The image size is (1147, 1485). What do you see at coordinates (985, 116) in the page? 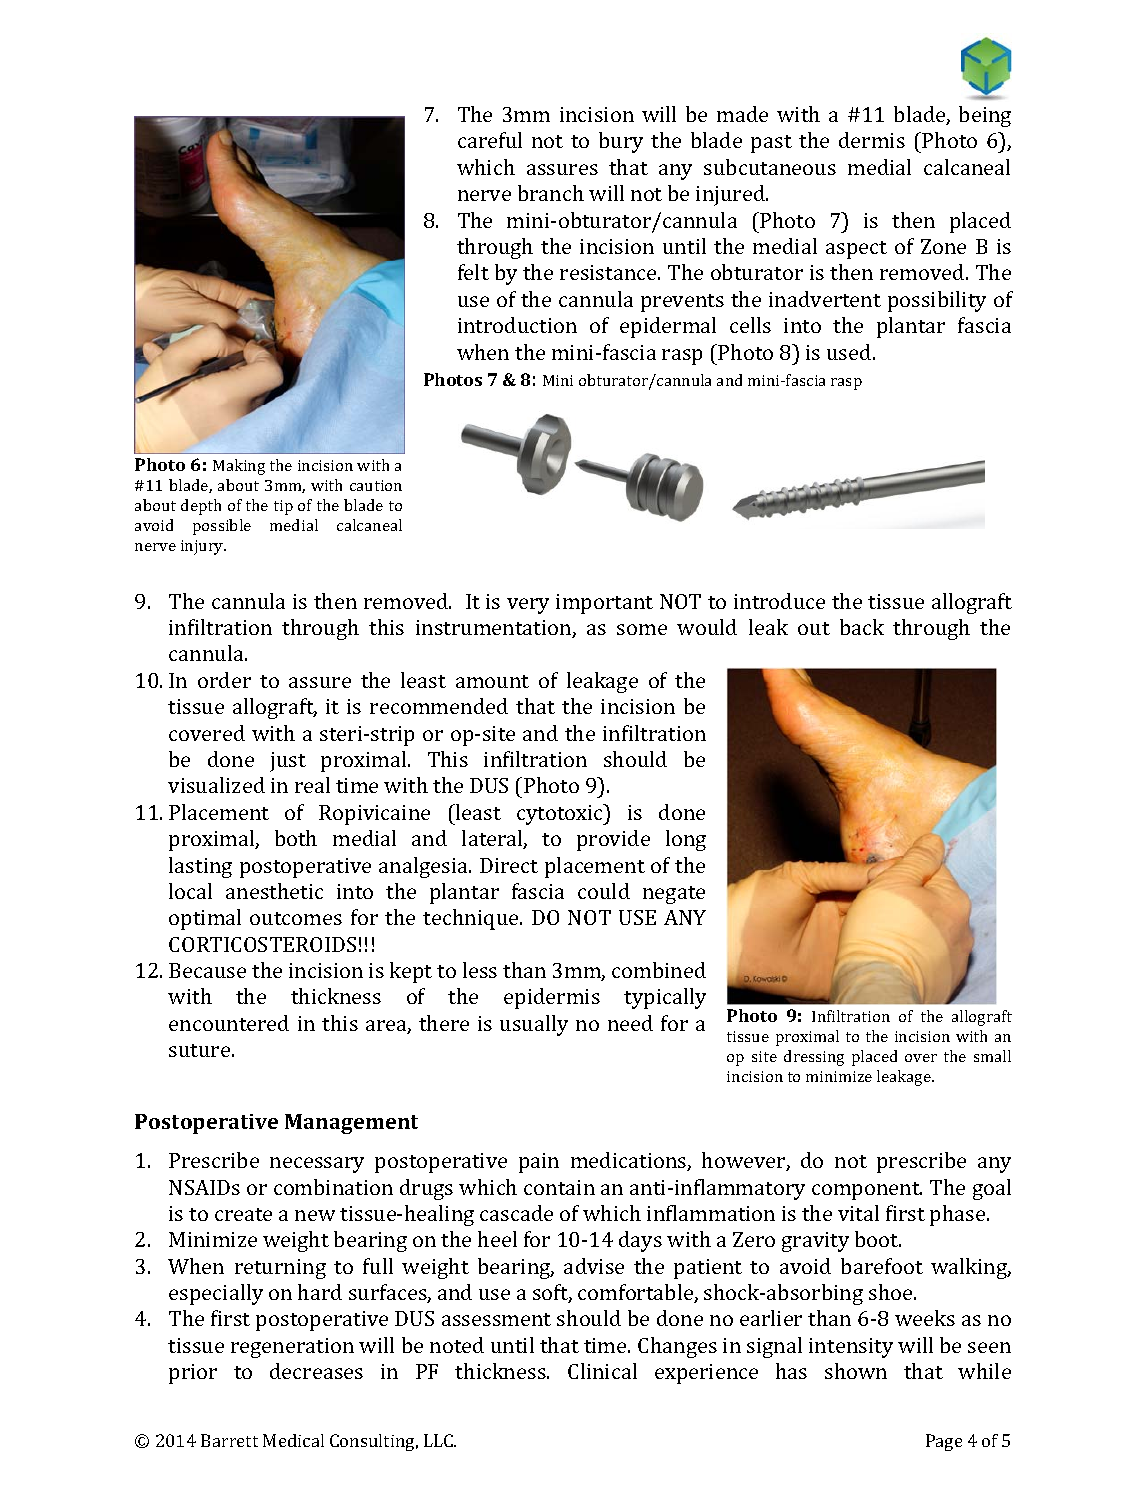
I see `being` at bounding box center [985, 116].
